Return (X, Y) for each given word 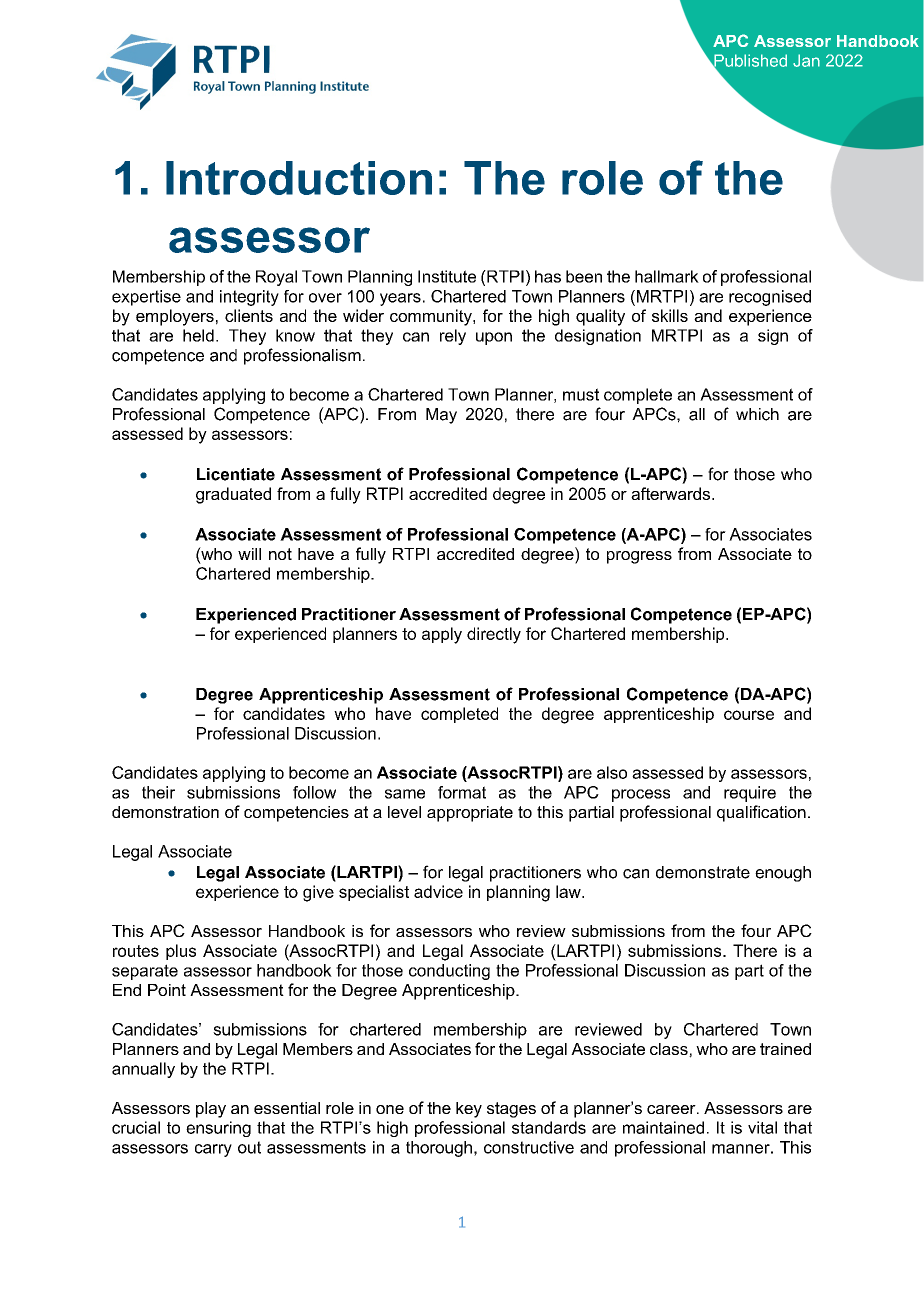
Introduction (299, 178)
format (462, 792)
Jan (806, 60)
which (757, 414)
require (750, 794)
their (158, 792)
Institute (447, 276)
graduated (233, 495)
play (211, 1110)
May (441, 416)
